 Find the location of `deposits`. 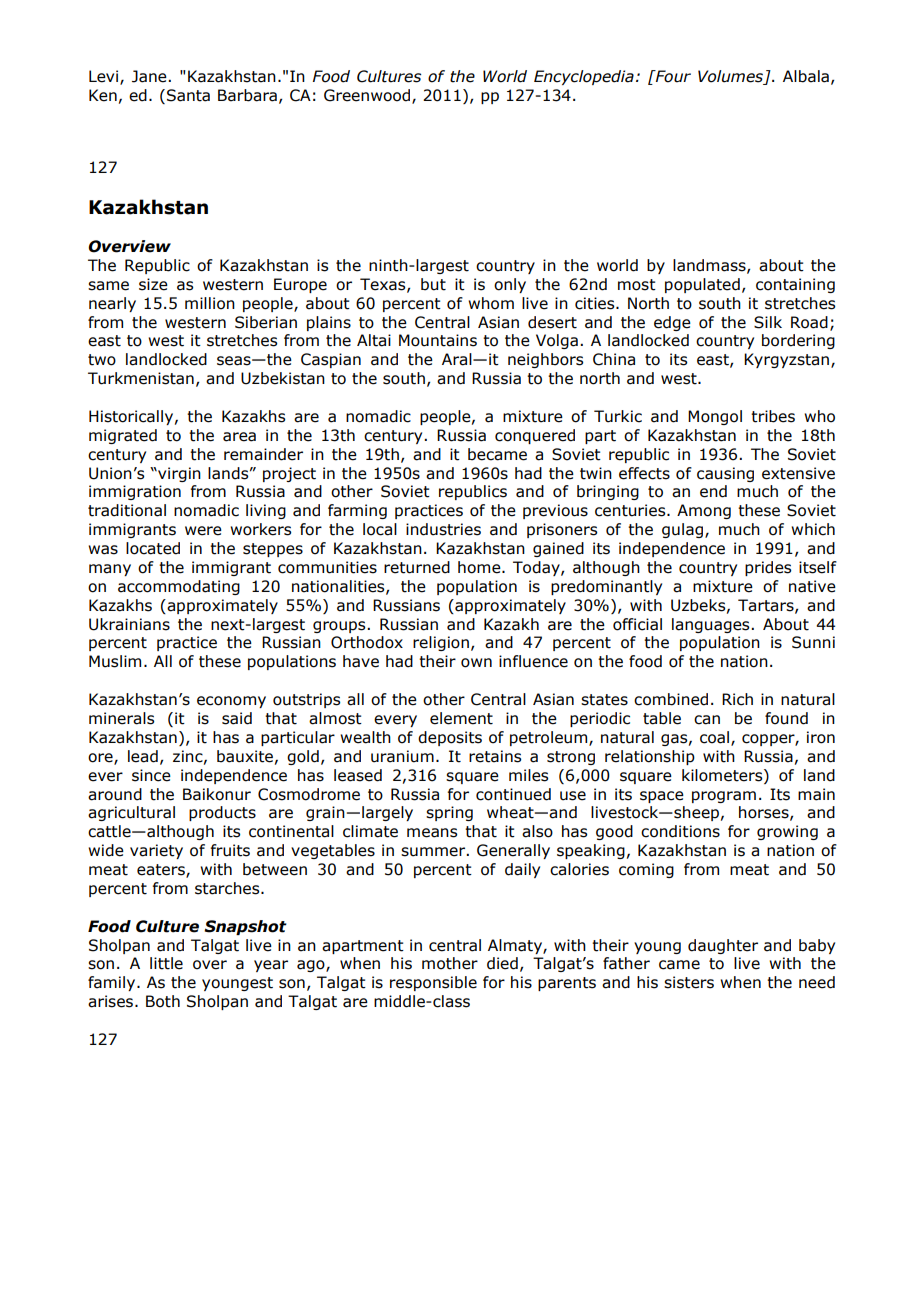

deposits is located at coordinates (450, 738).
